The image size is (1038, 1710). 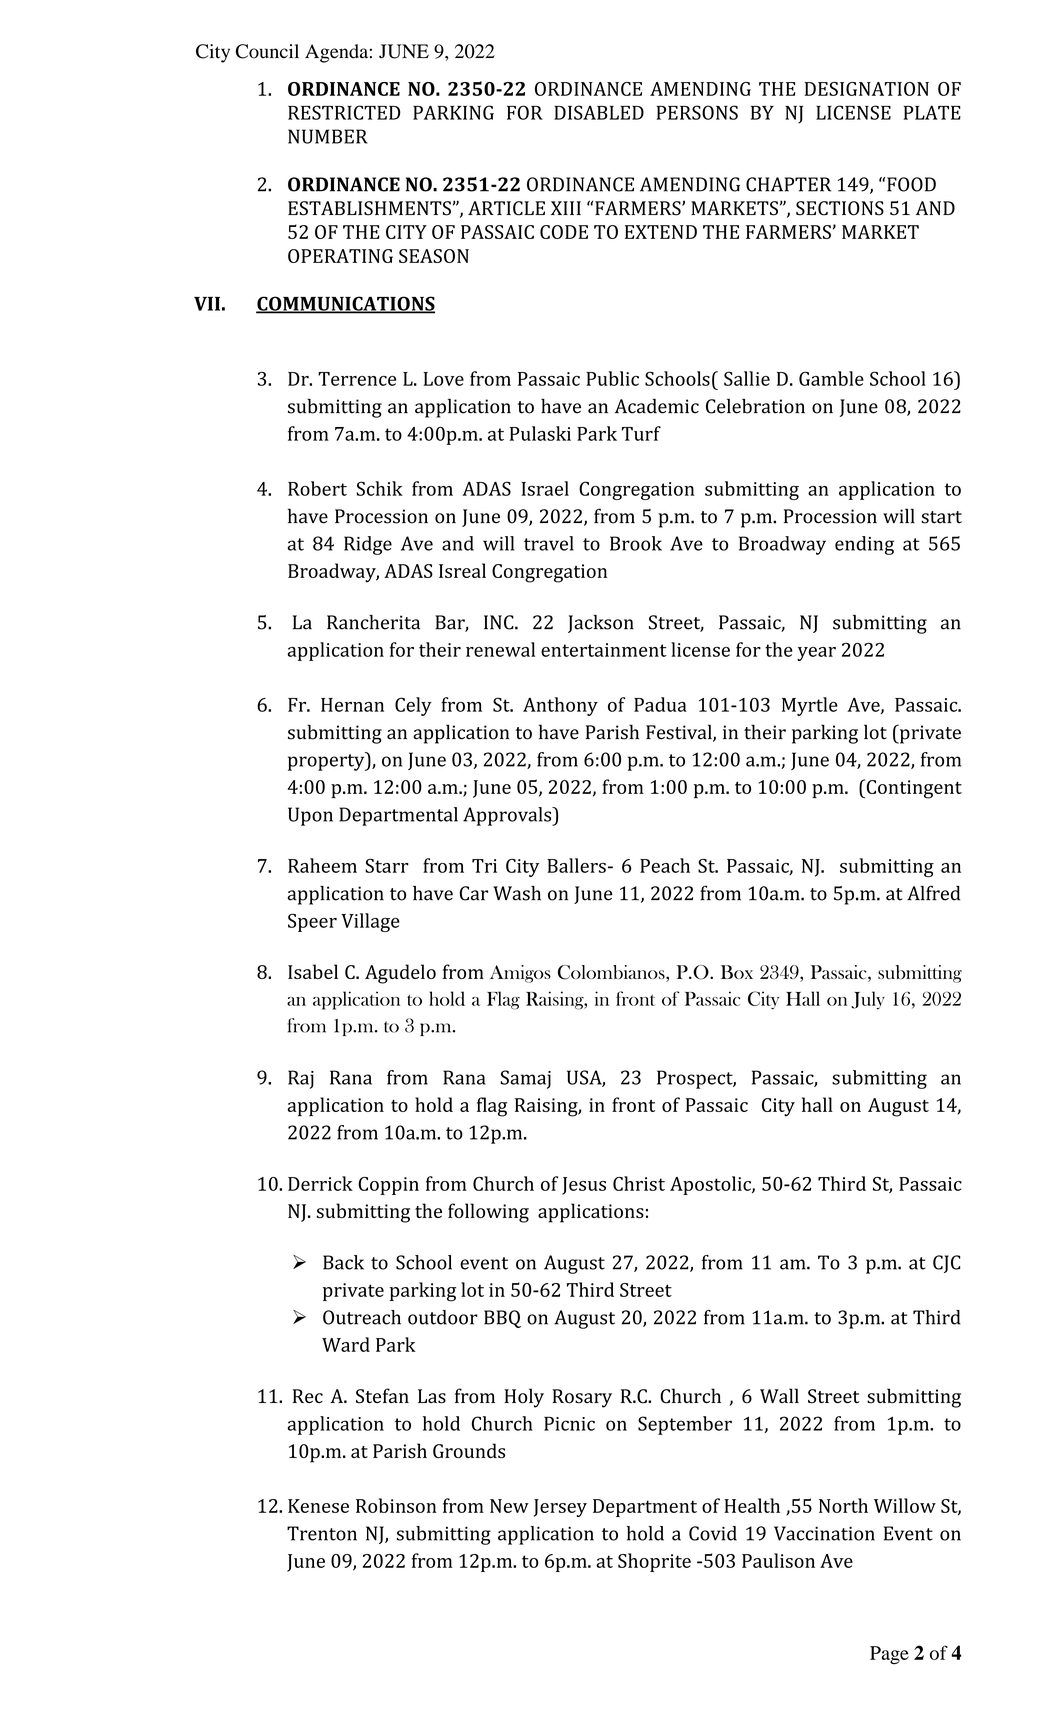 What do you see at coordinates (867, 89) in the page?
I see `DESIGNATION` at bounding box center [867, 89].
